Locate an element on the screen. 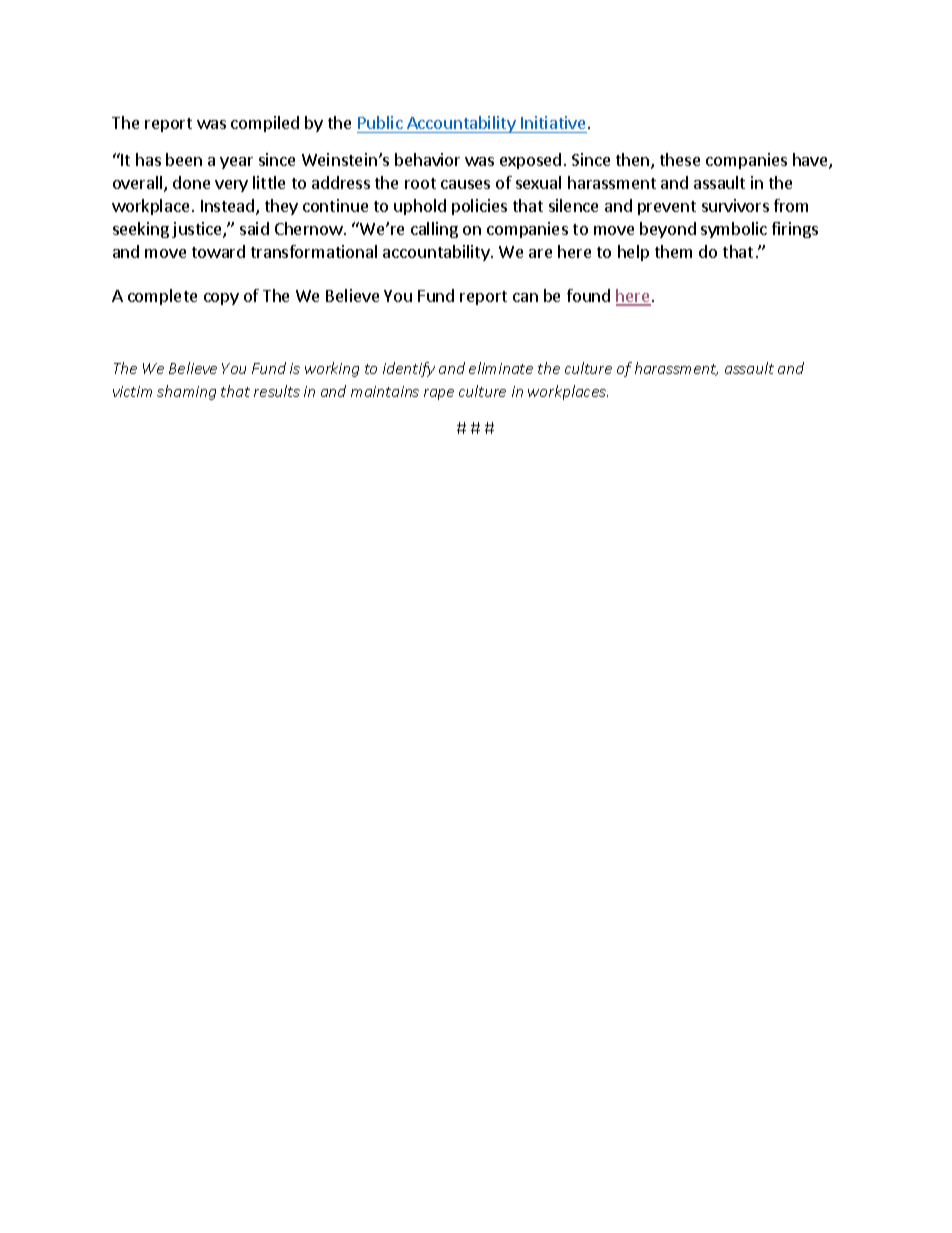 This screenshot has width=952, height=1233. them is located at coordinates (673, 251).
